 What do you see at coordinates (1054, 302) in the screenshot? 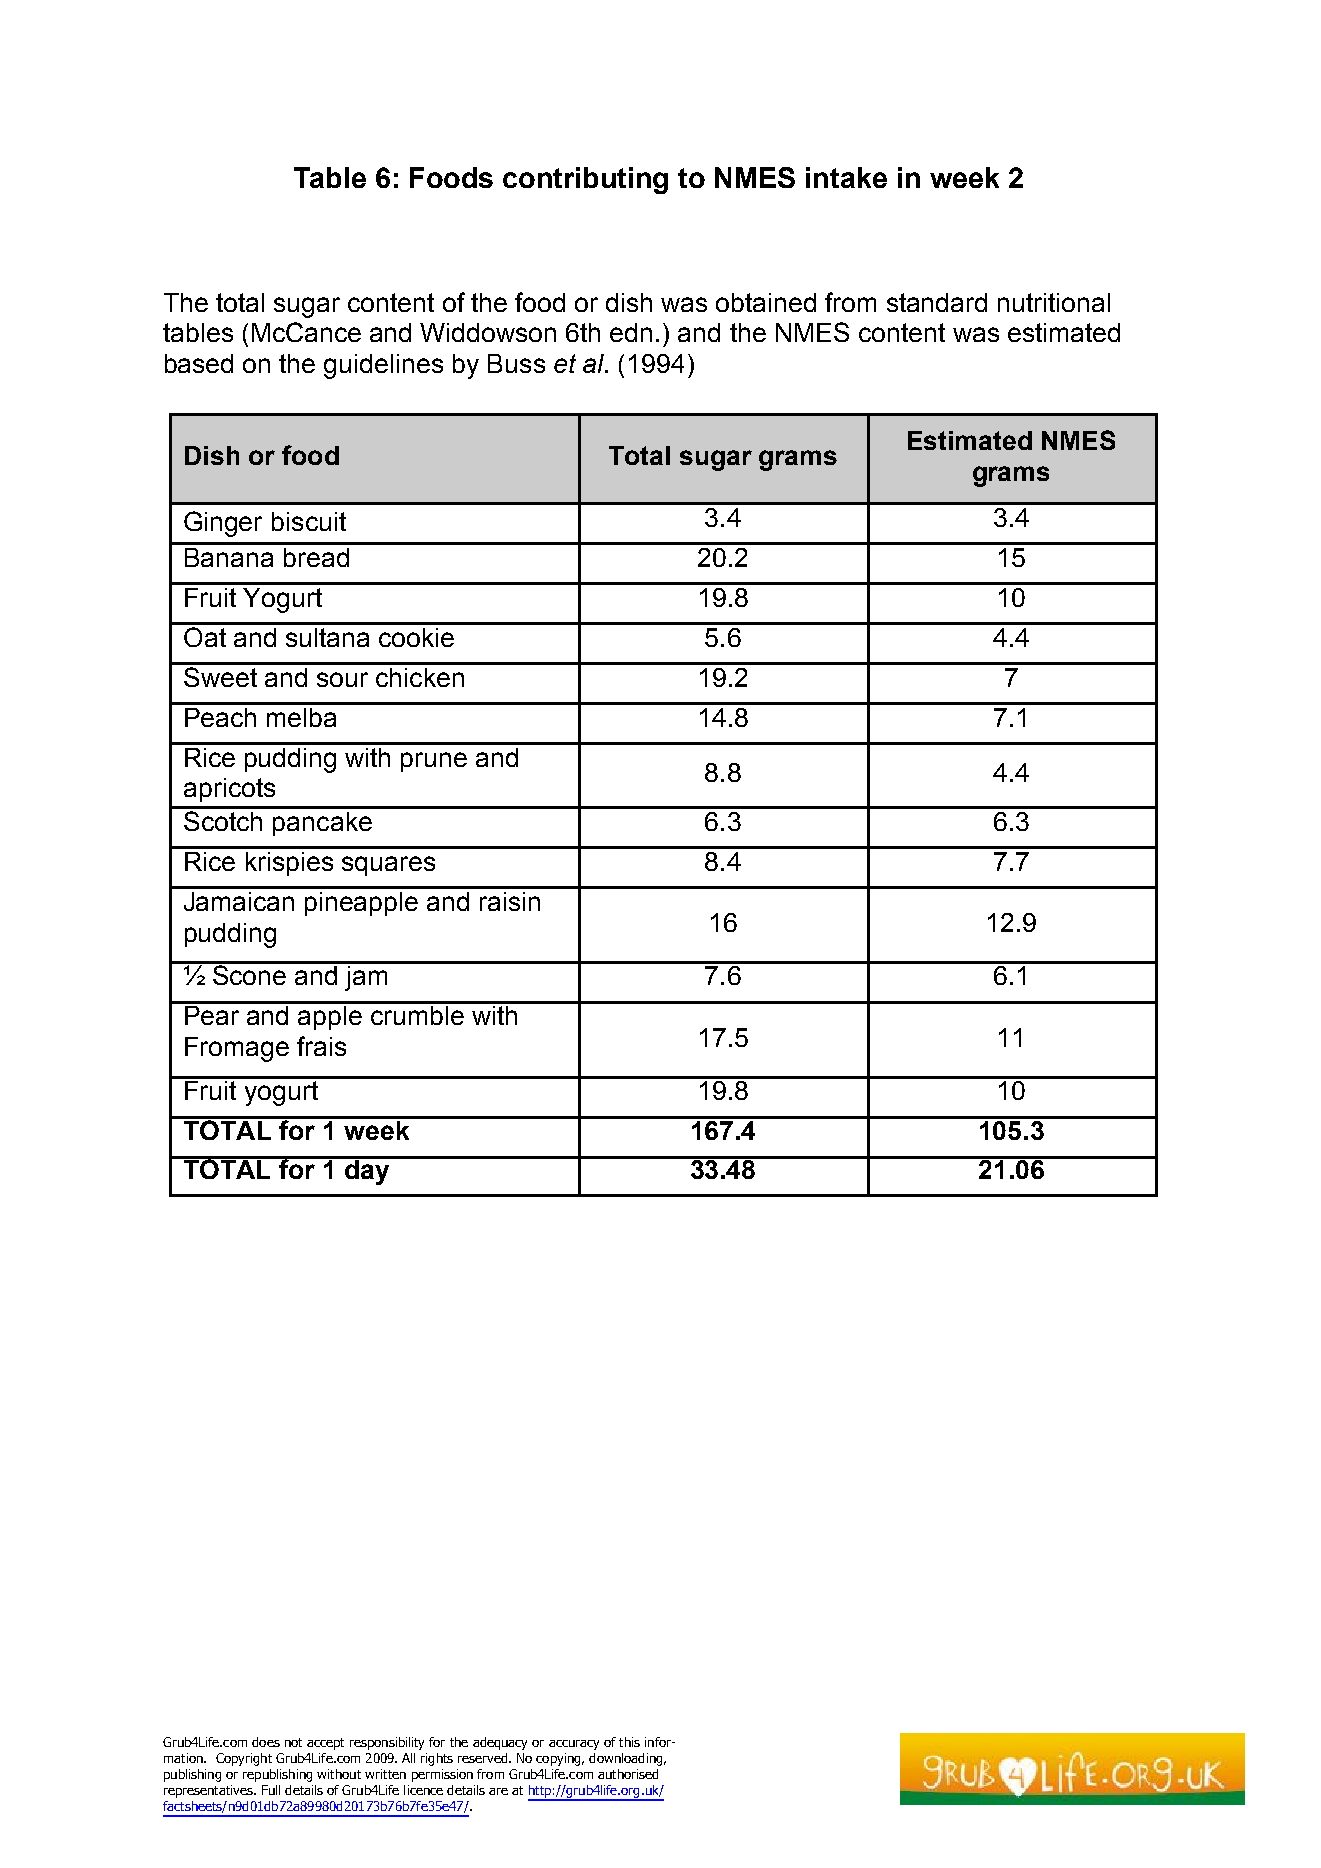
I see `nutritional` at bounding box center [1054, 302].
